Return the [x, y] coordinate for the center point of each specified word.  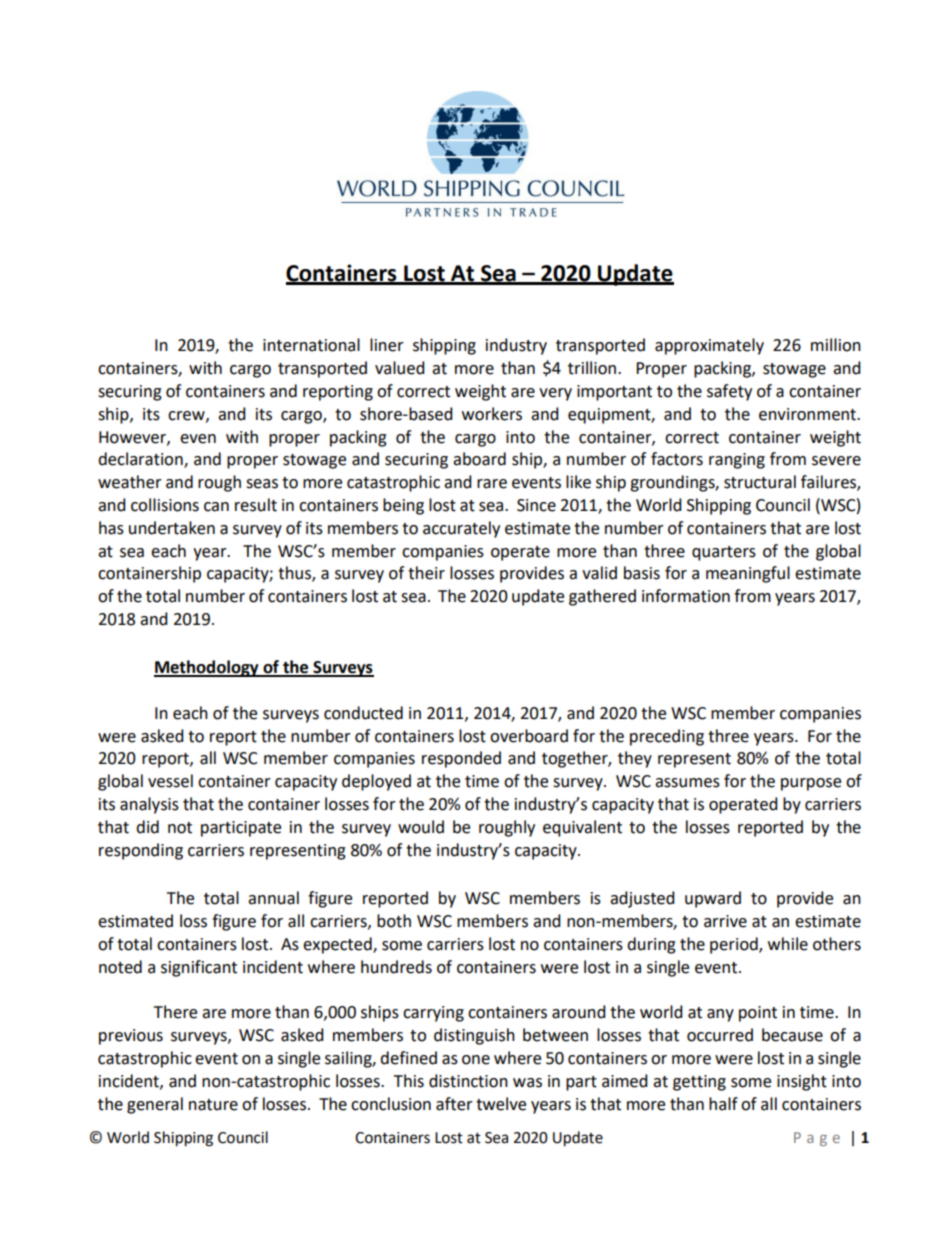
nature [213, 1105]
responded [461, 759]
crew [187, 416]
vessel [170, 781]
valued [400, 368]
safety [729, 392]
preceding [667, 737]
